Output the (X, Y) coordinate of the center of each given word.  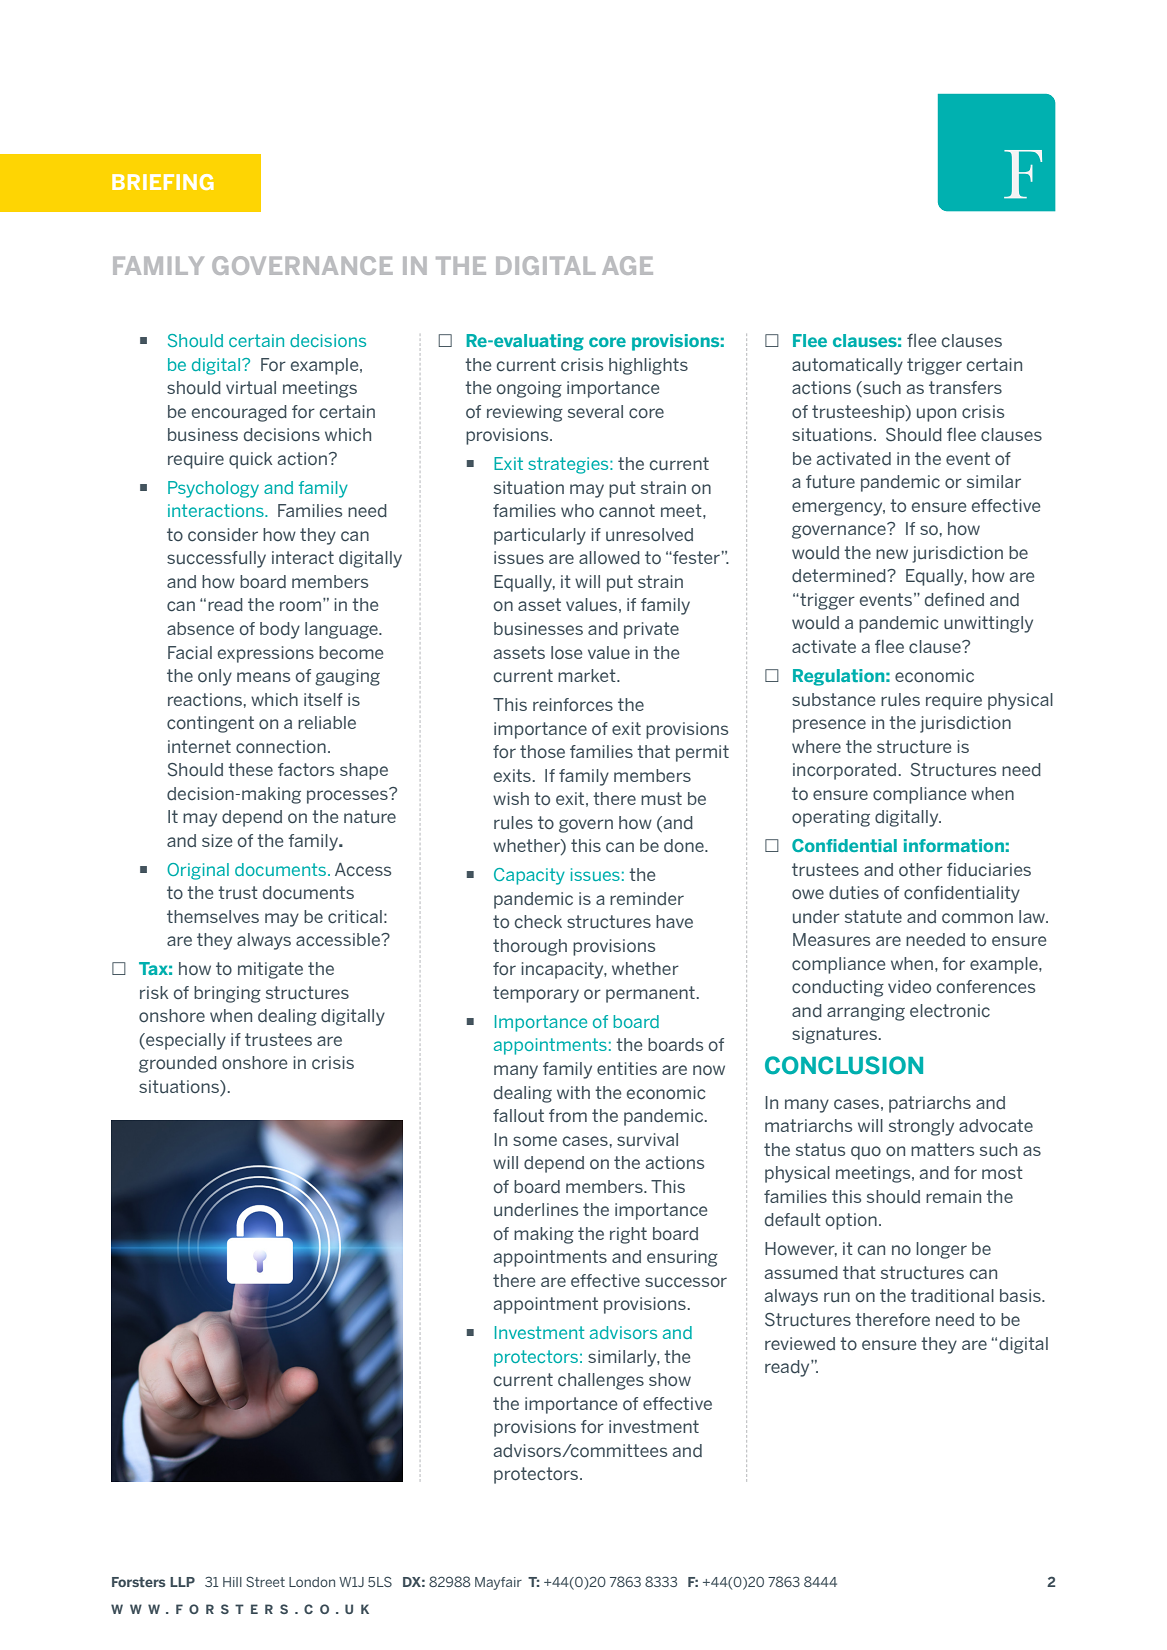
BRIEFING (163, 182)
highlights (648, 366)
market (588, 675)
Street (265, 1581)
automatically (847, 366)
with (573, 1092)
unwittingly (988, 624)
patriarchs (930, 1104)
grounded (178, 1064)
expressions (266, 654)
